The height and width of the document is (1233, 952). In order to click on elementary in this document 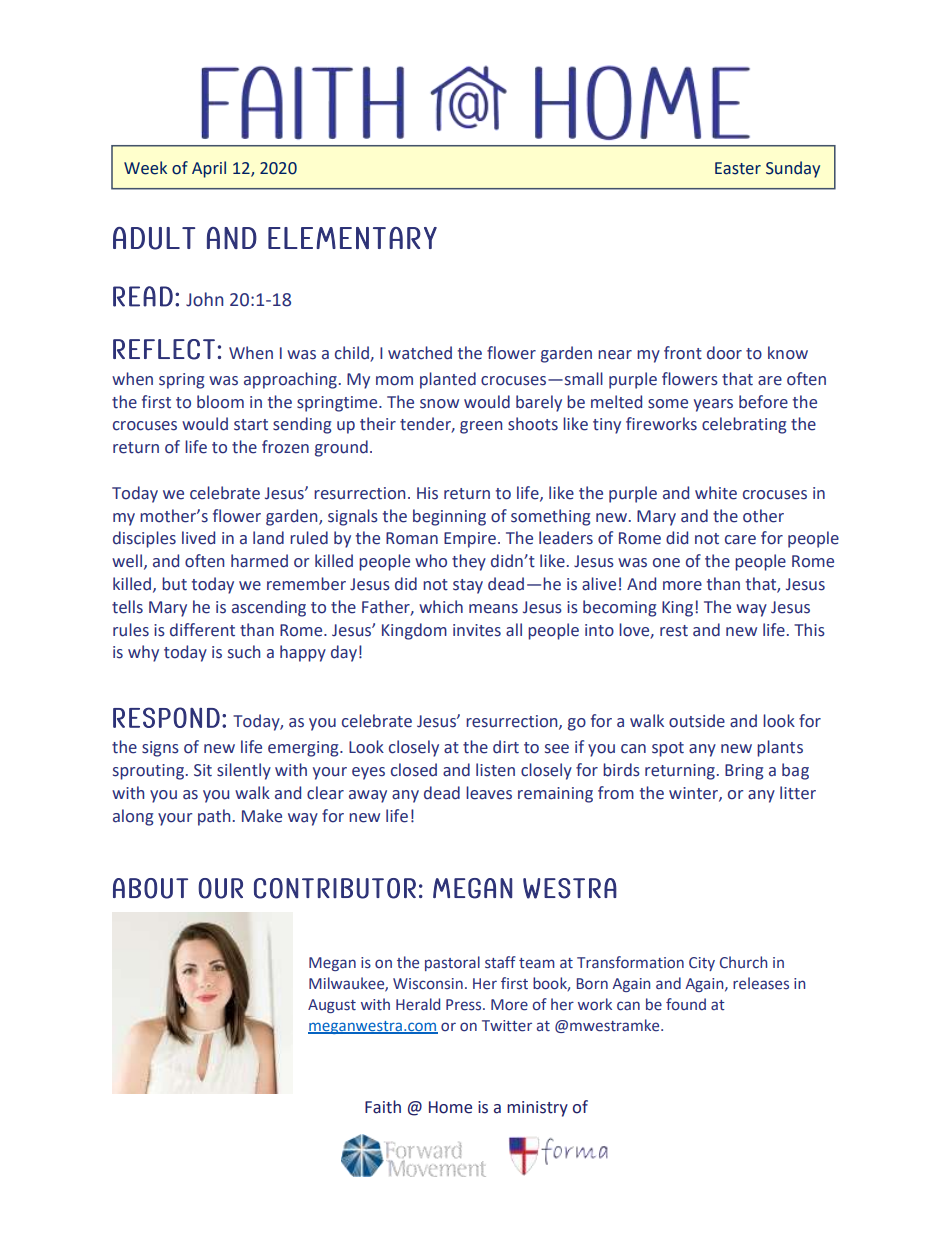, I will do `click(352, 238)`.
